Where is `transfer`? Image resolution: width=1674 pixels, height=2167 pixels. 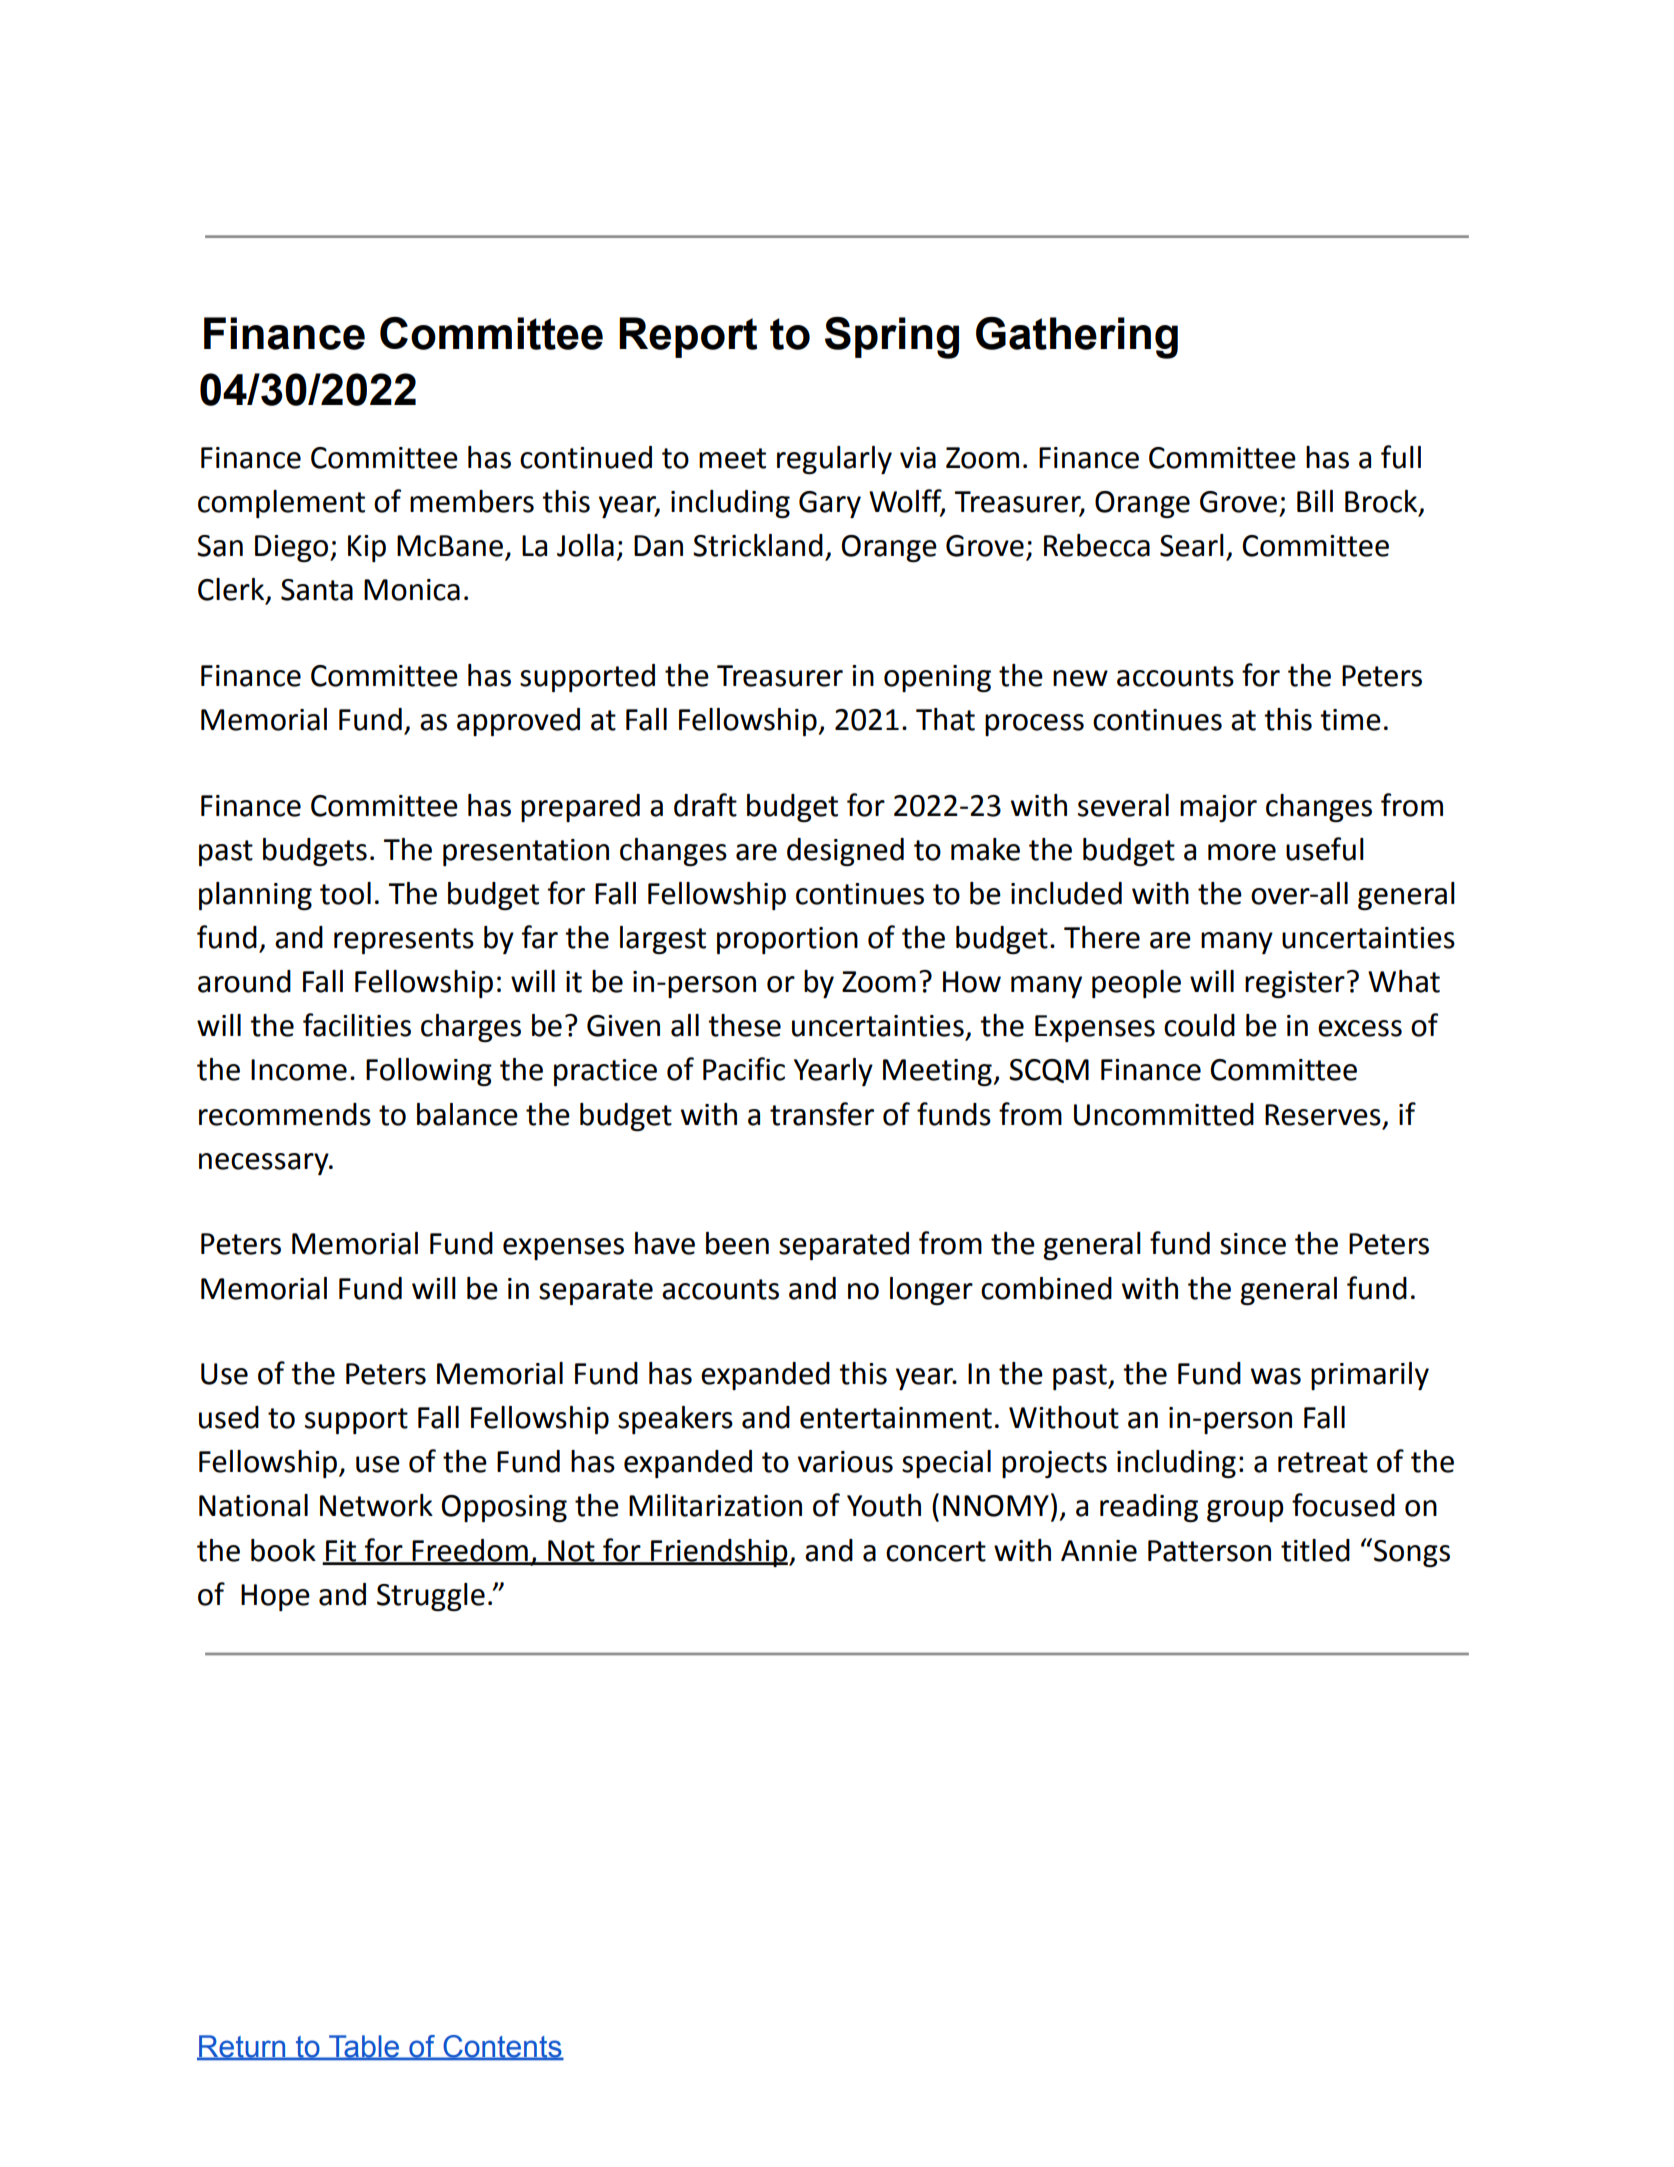 transfer is located at coordinates (822, 1114).
